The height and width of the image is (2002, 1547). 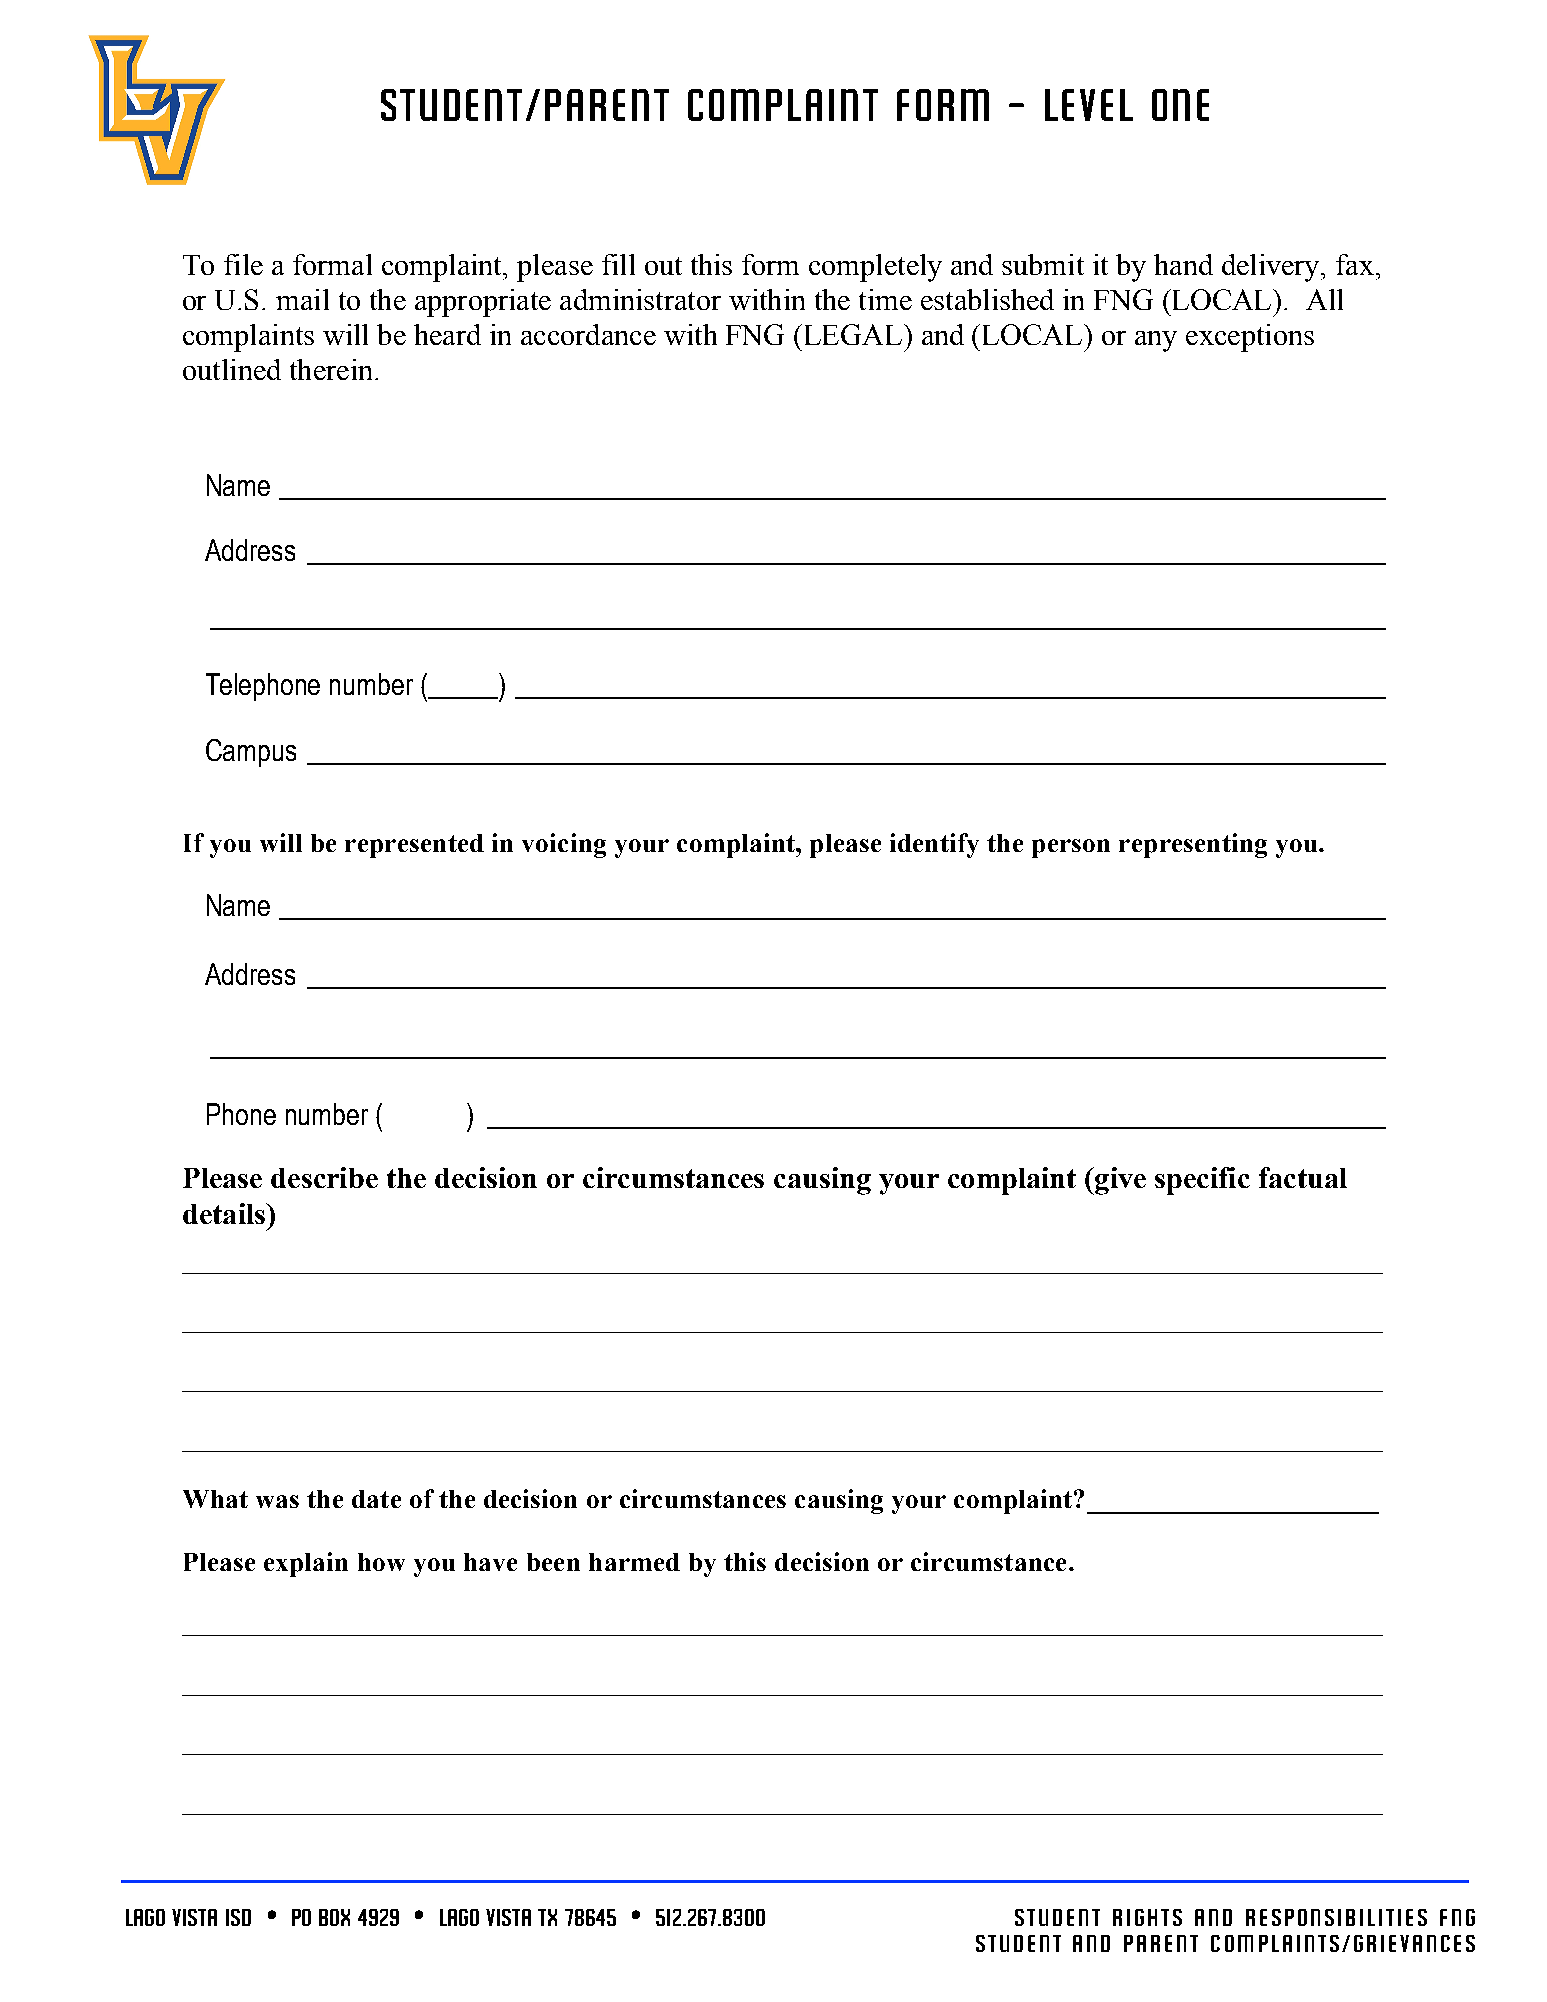 What do you see at coordinates (855, 334) in the image?
I see `LEGAL` at bounding box center [855, 334].
